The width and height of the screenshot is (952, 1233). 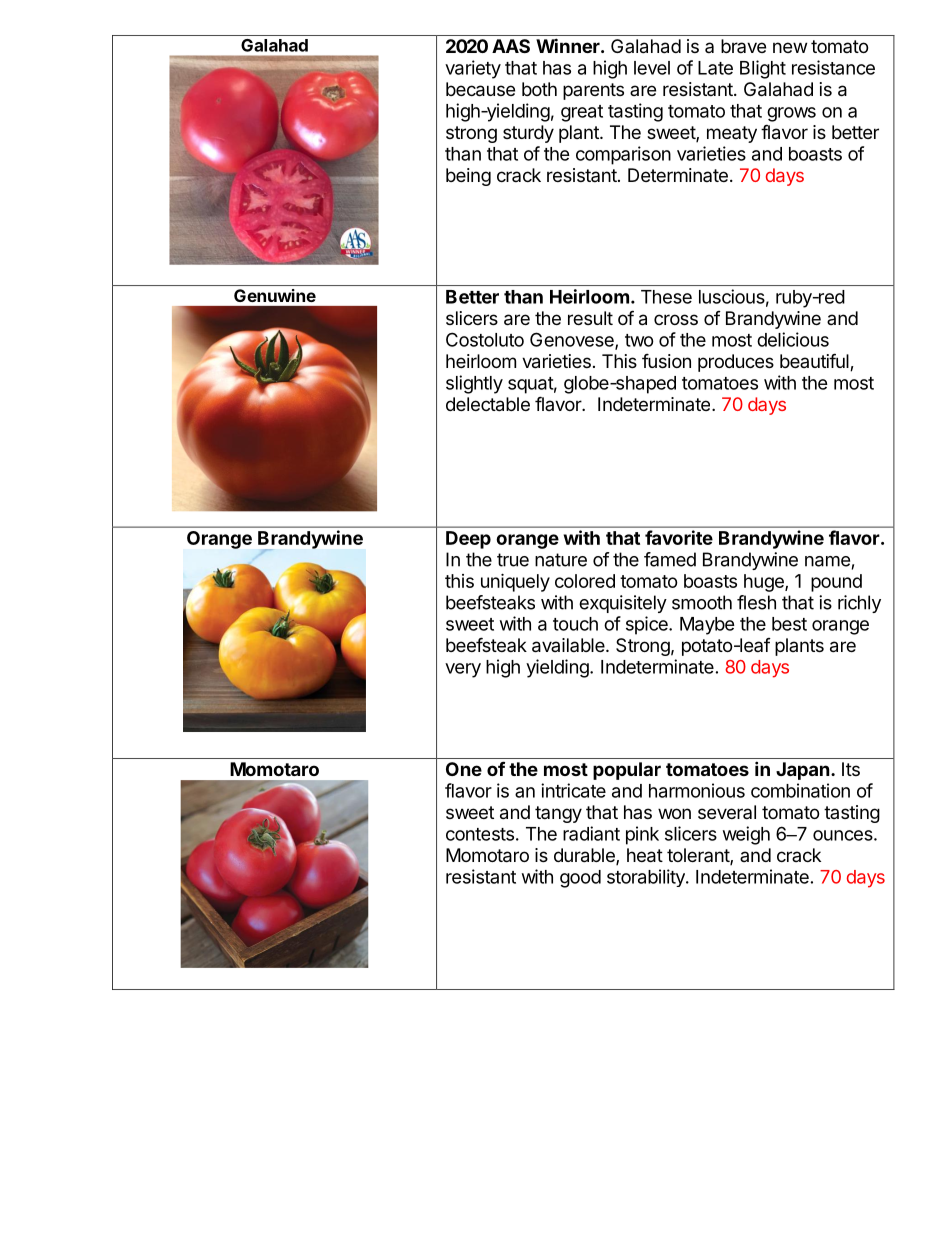 I want to click on cross, so click(x=676, y=319).
